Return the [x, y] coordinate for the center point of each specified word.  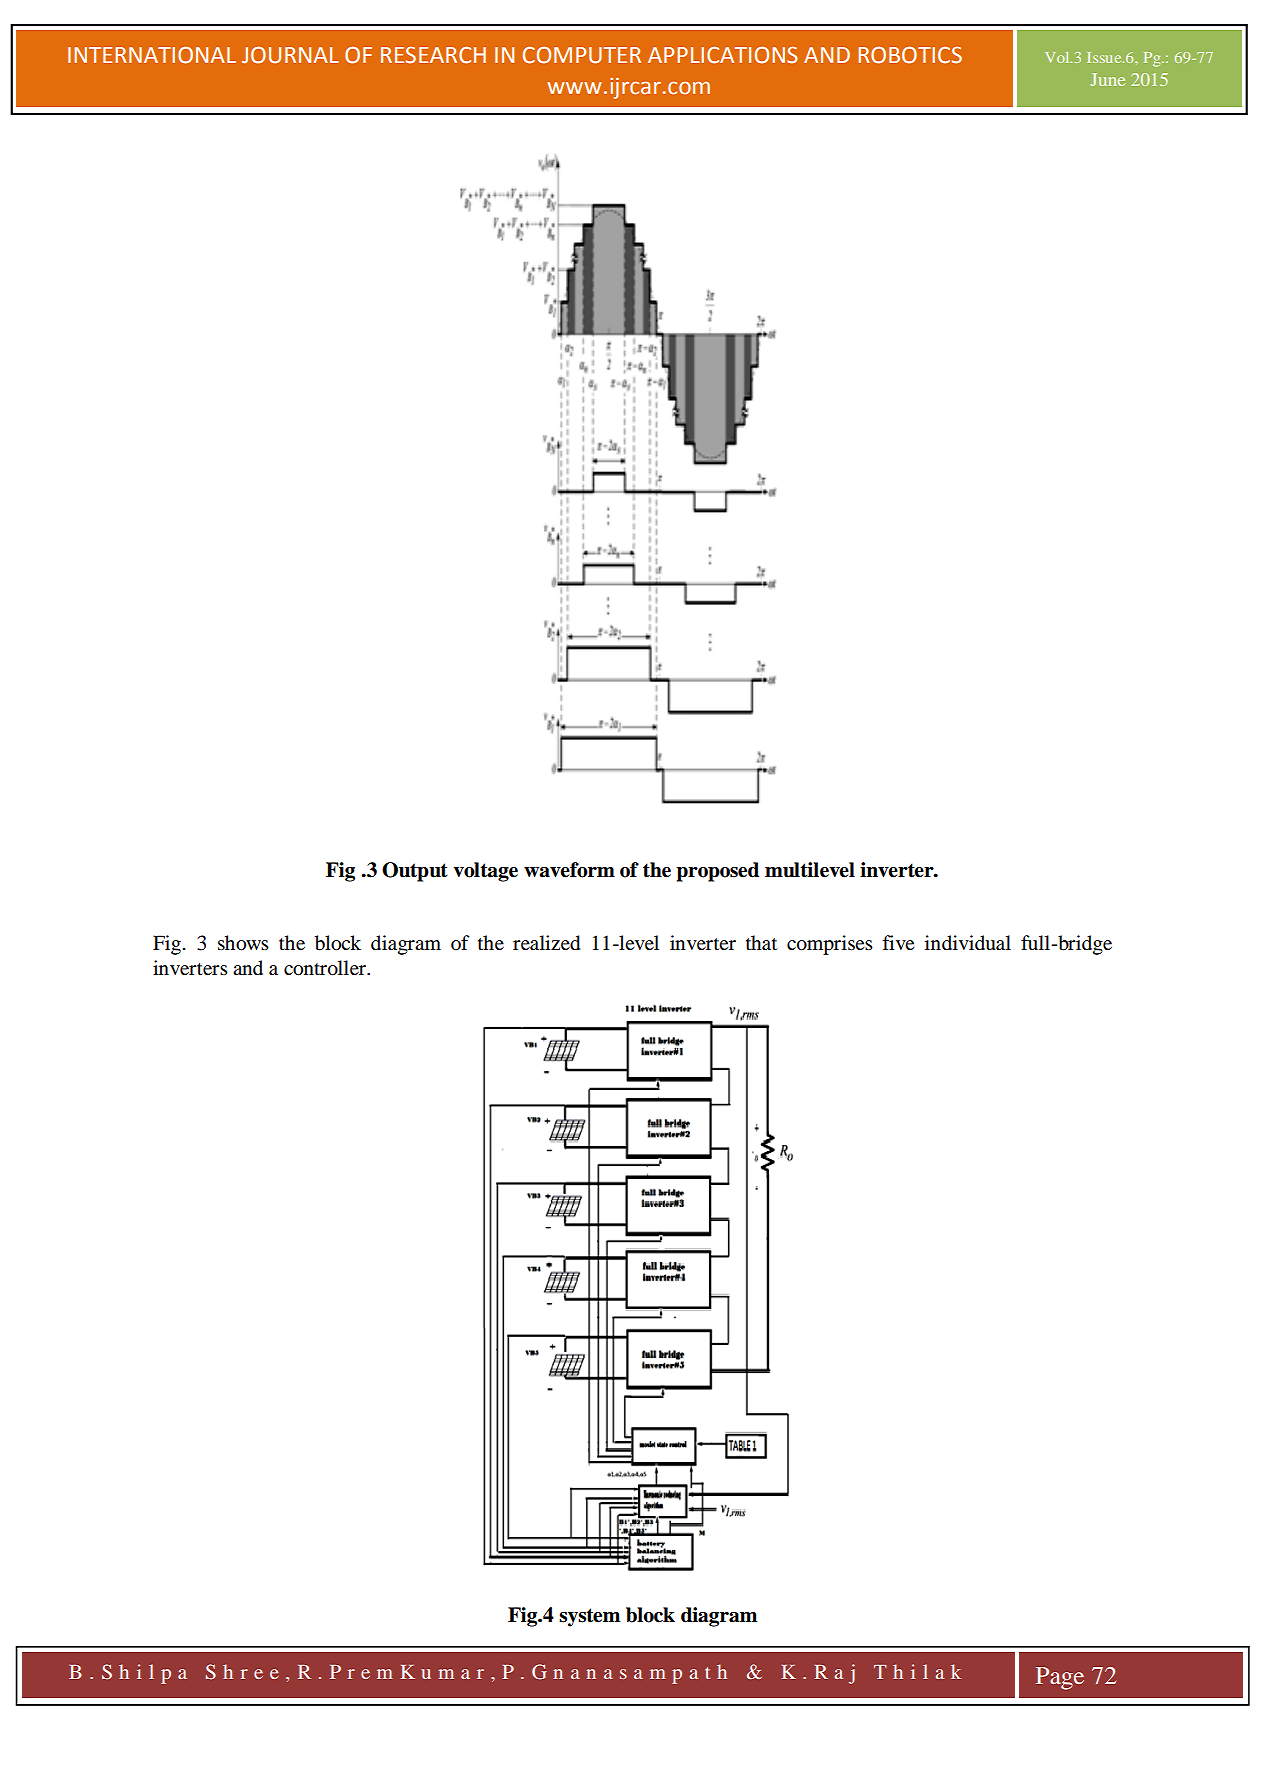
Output [415, 872]
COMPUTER [582, 55]
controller [326, 968]
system [589, 1617]
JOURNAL [290, 55]
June [1107, 79]
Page [1060, 1678]
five [898, 942]
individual [968, 943]
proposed [717, 872]
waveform [569, 870]
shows [243, 943]
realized [546, 943]
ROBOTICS [910, 55]
